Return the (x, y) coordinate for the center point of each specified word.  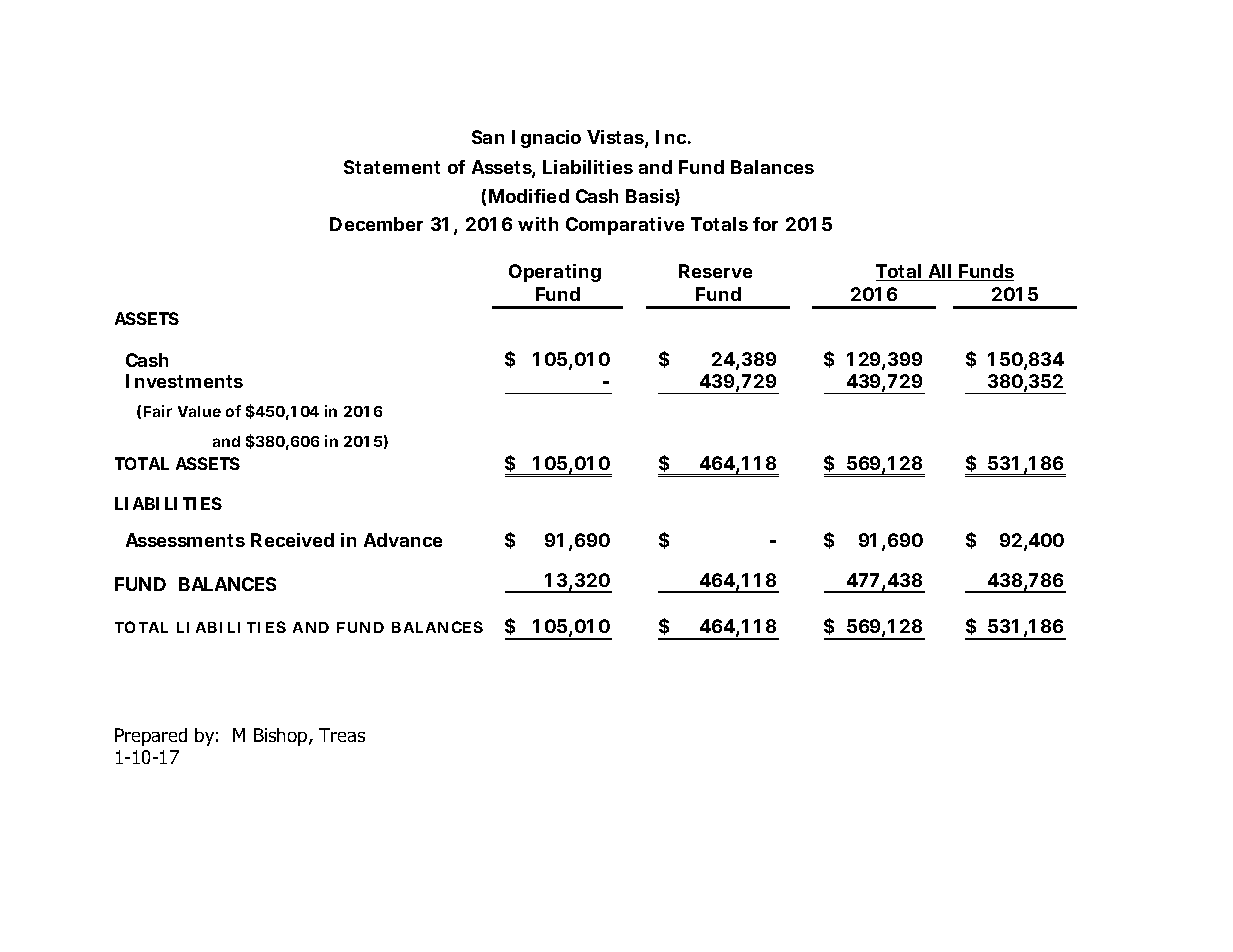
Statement (392, 167)
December (376, 224)
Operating (555, 273)
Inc (671, 137)
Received (292, 540)
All (940, 272)
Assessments (185, 540)
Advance (403, 540)
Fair (158, 411)
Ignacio (546, 139)
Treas (342, 735)
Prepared (151, 737)
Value (199, 411)
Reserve (715, 271)
